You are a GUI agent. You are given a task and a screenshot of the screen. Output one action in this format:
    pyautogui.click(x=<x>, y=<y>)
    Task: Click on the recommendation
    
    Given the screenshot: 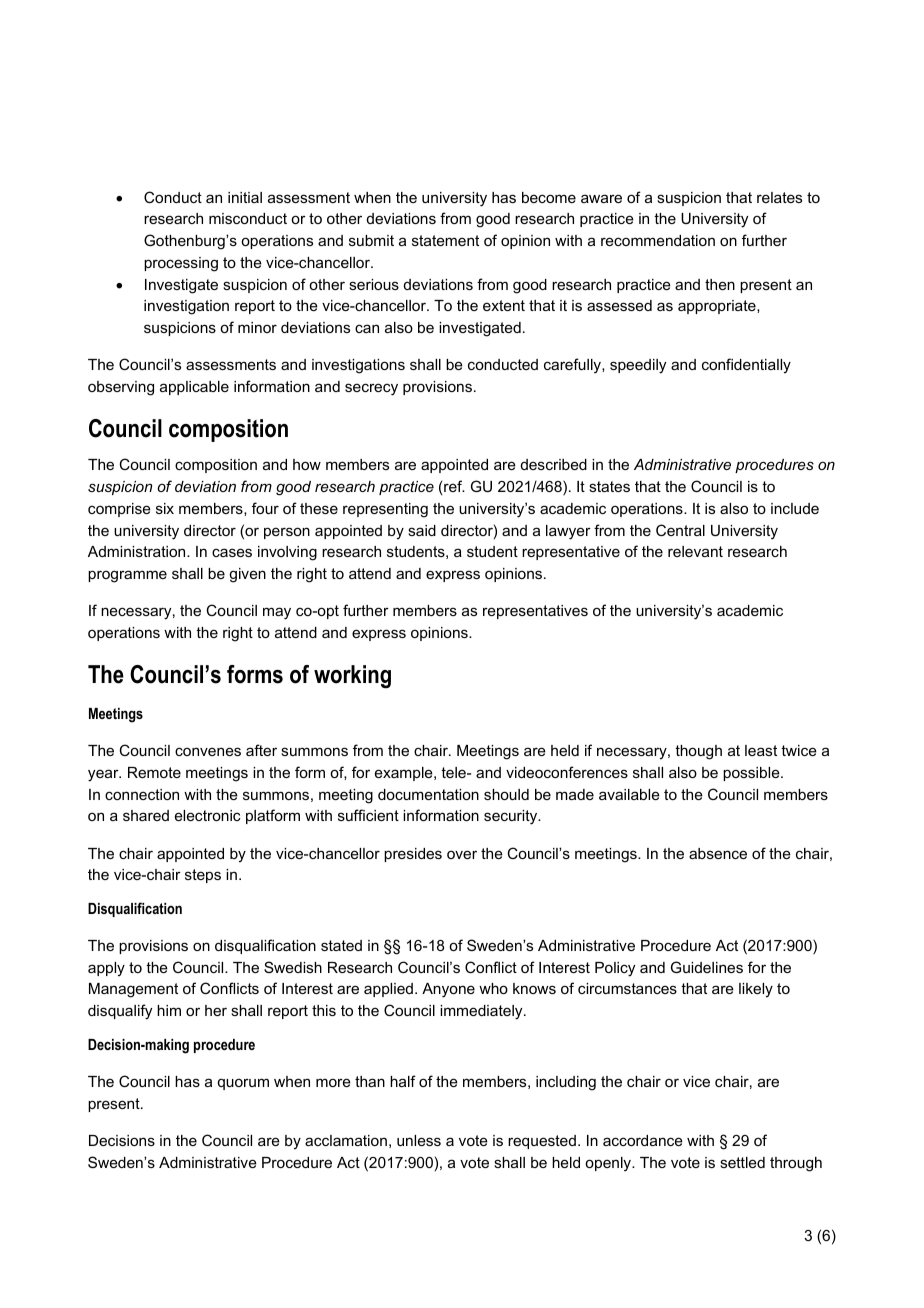 What is the action you would take?
    pyautogui.click(x=658, y=240)
